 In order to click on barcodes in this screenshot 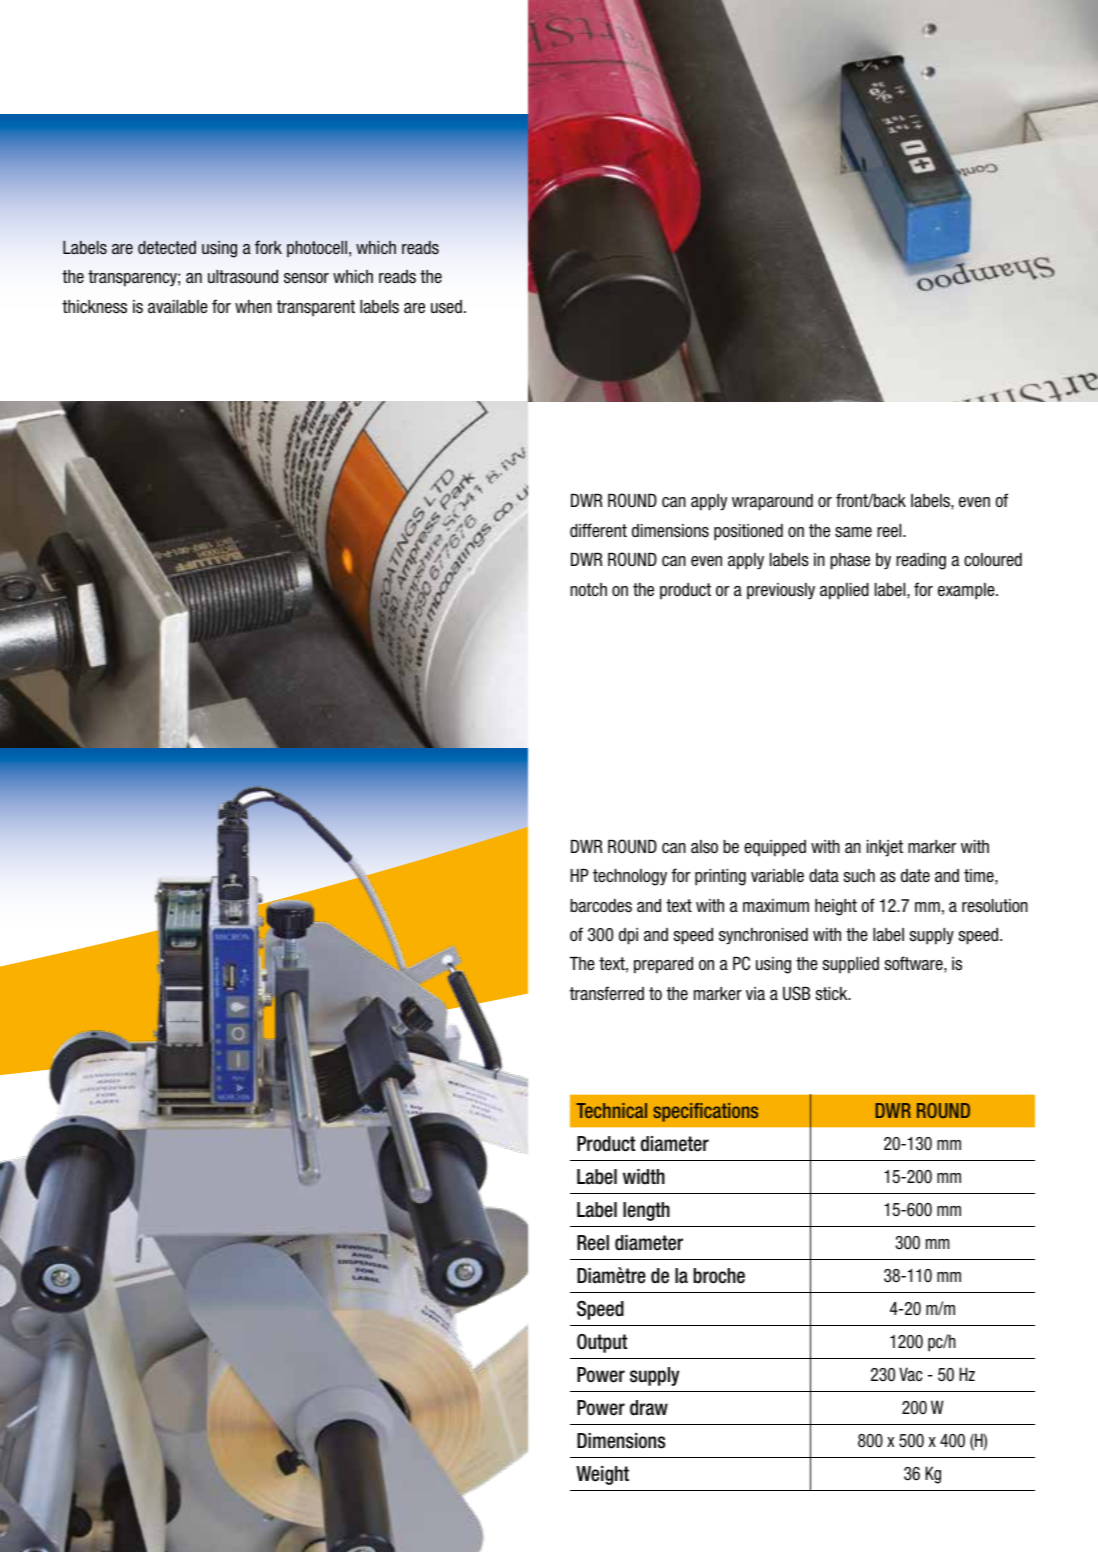, I will do `click(601, 906)`.
